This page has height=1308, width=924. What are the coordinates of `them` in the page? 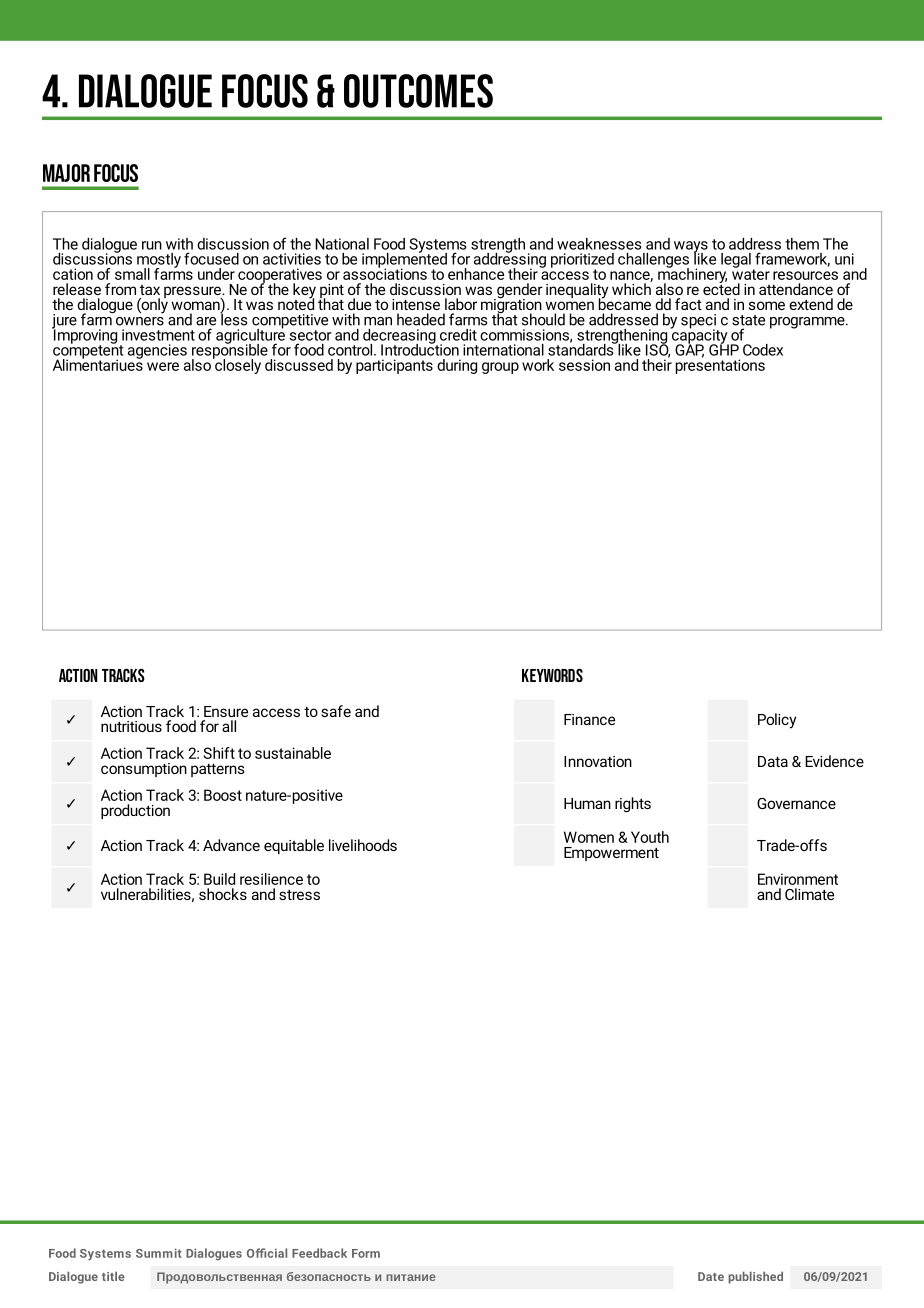 It's located at (802, 244).
